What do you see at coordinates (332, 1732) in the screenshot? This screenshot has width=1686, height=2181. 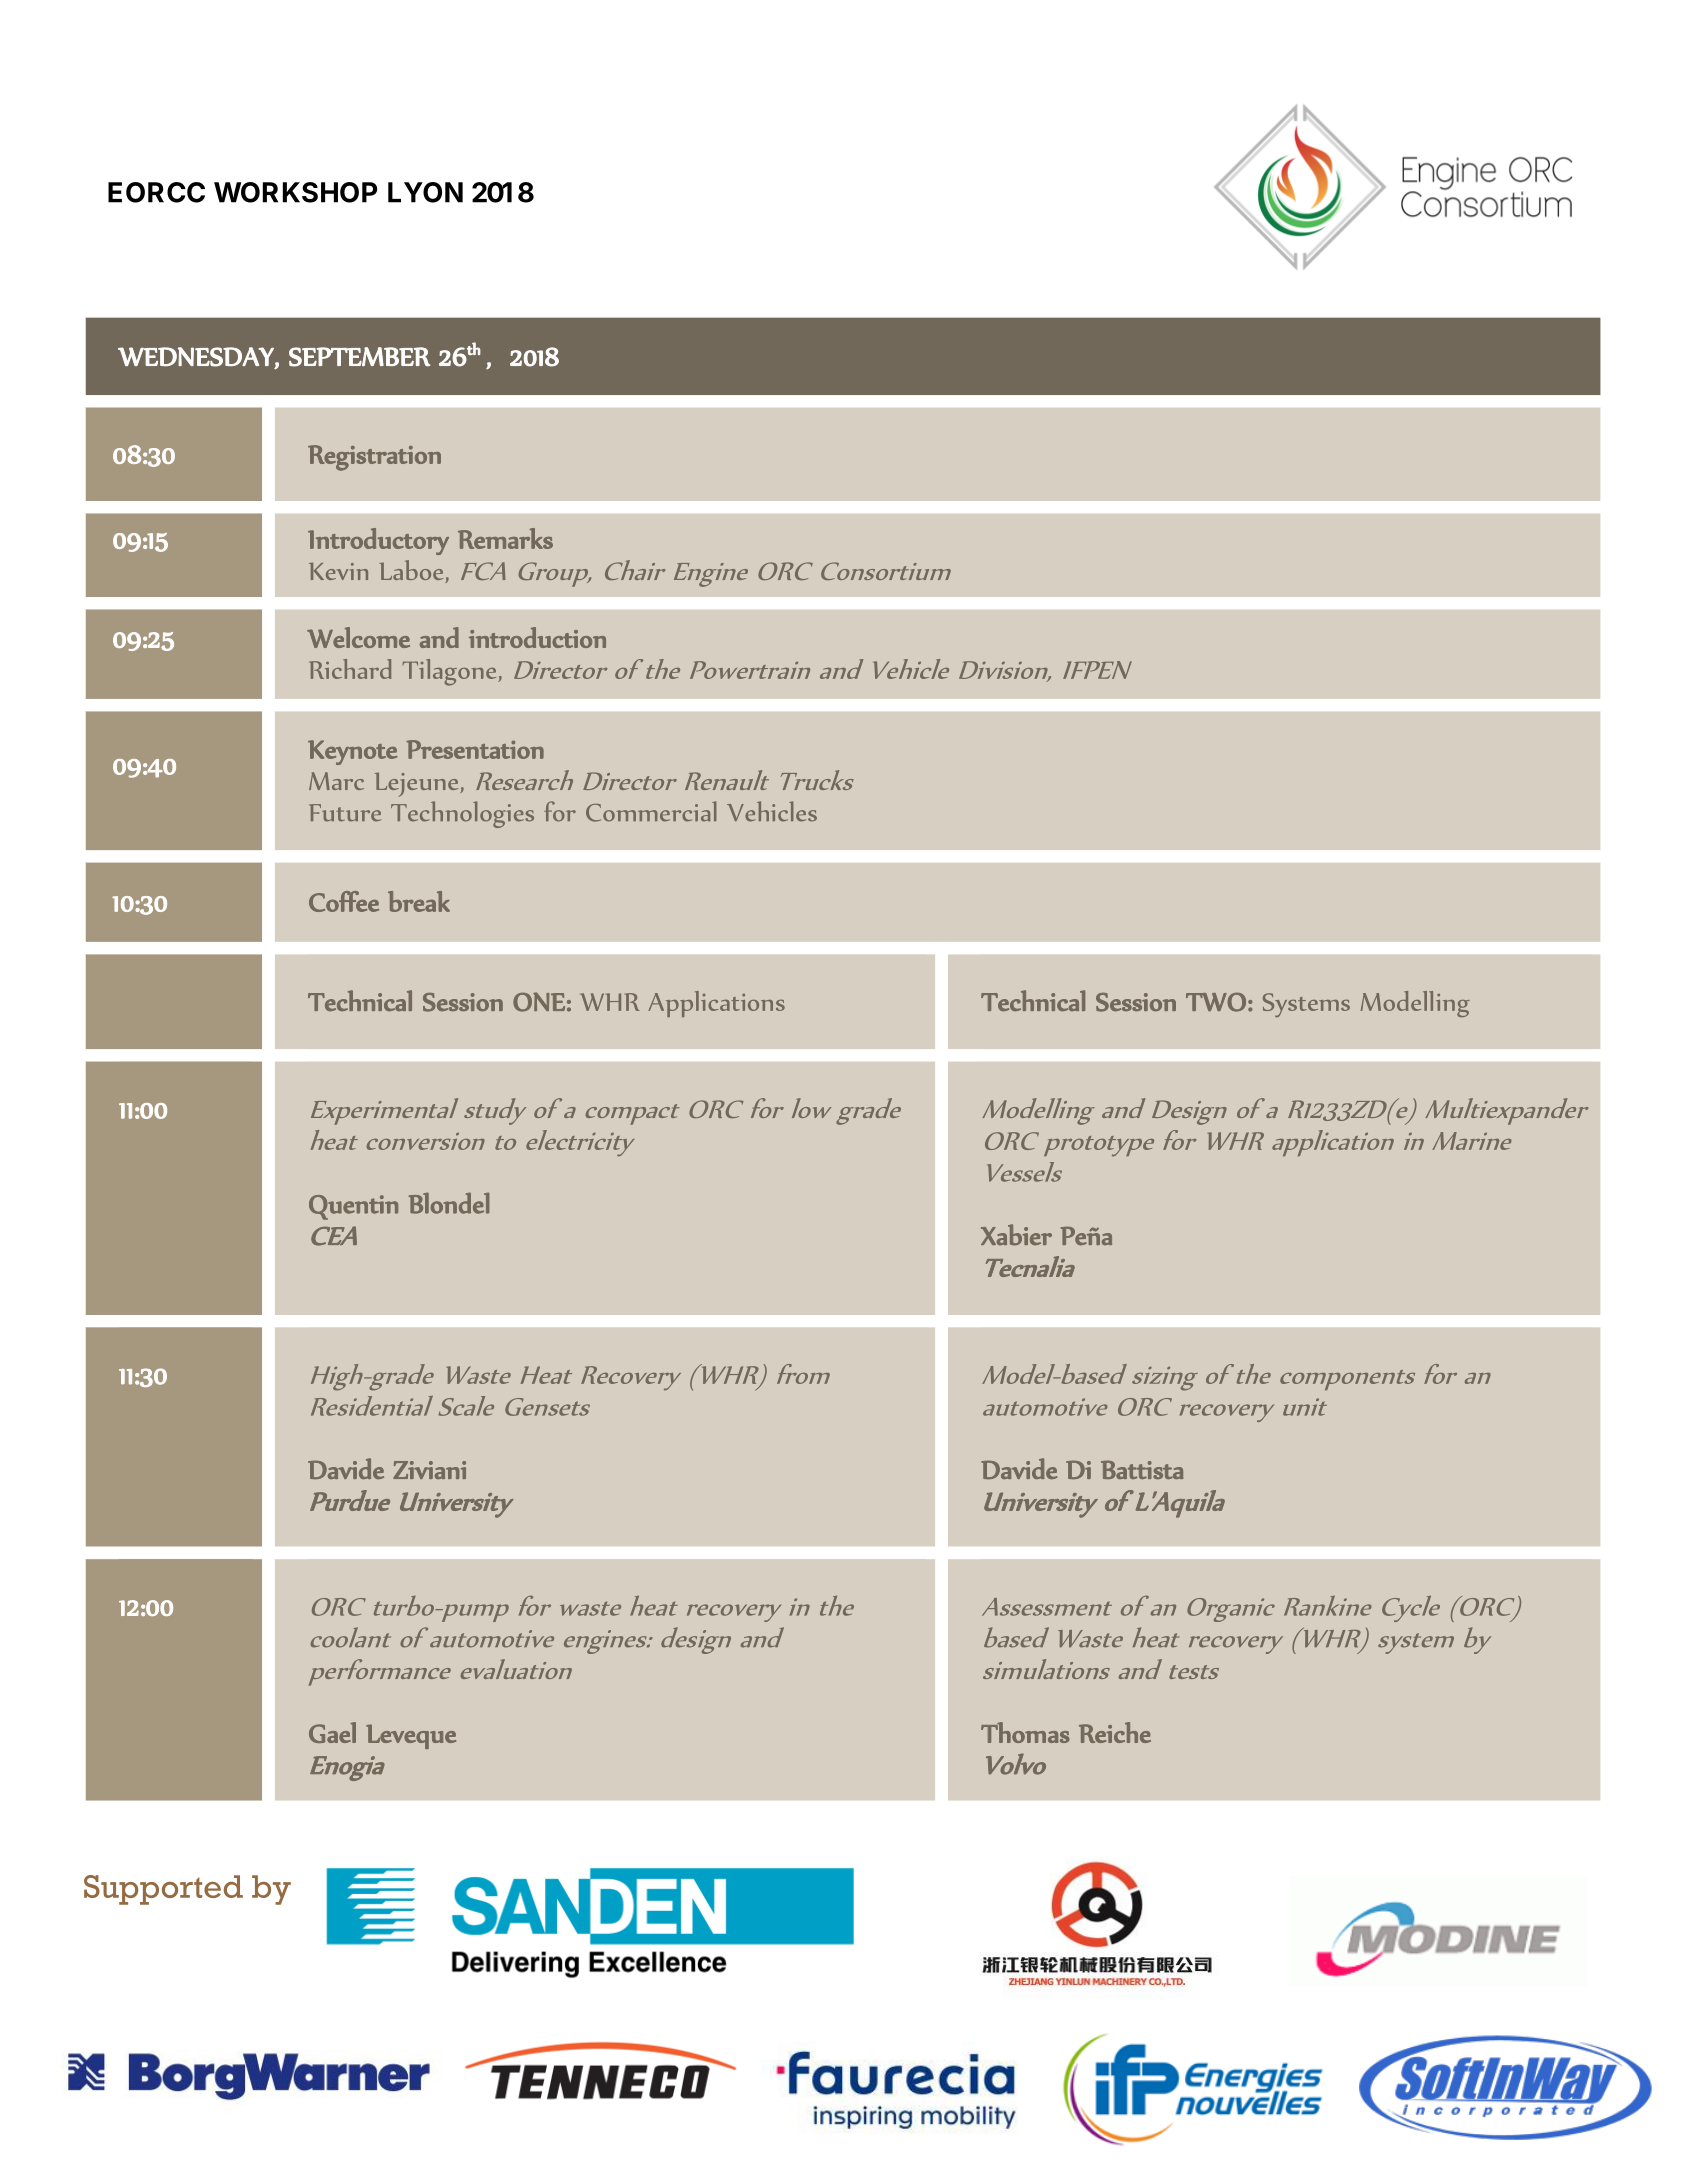 I see `Gael` at bounding box center [332, 1732].
